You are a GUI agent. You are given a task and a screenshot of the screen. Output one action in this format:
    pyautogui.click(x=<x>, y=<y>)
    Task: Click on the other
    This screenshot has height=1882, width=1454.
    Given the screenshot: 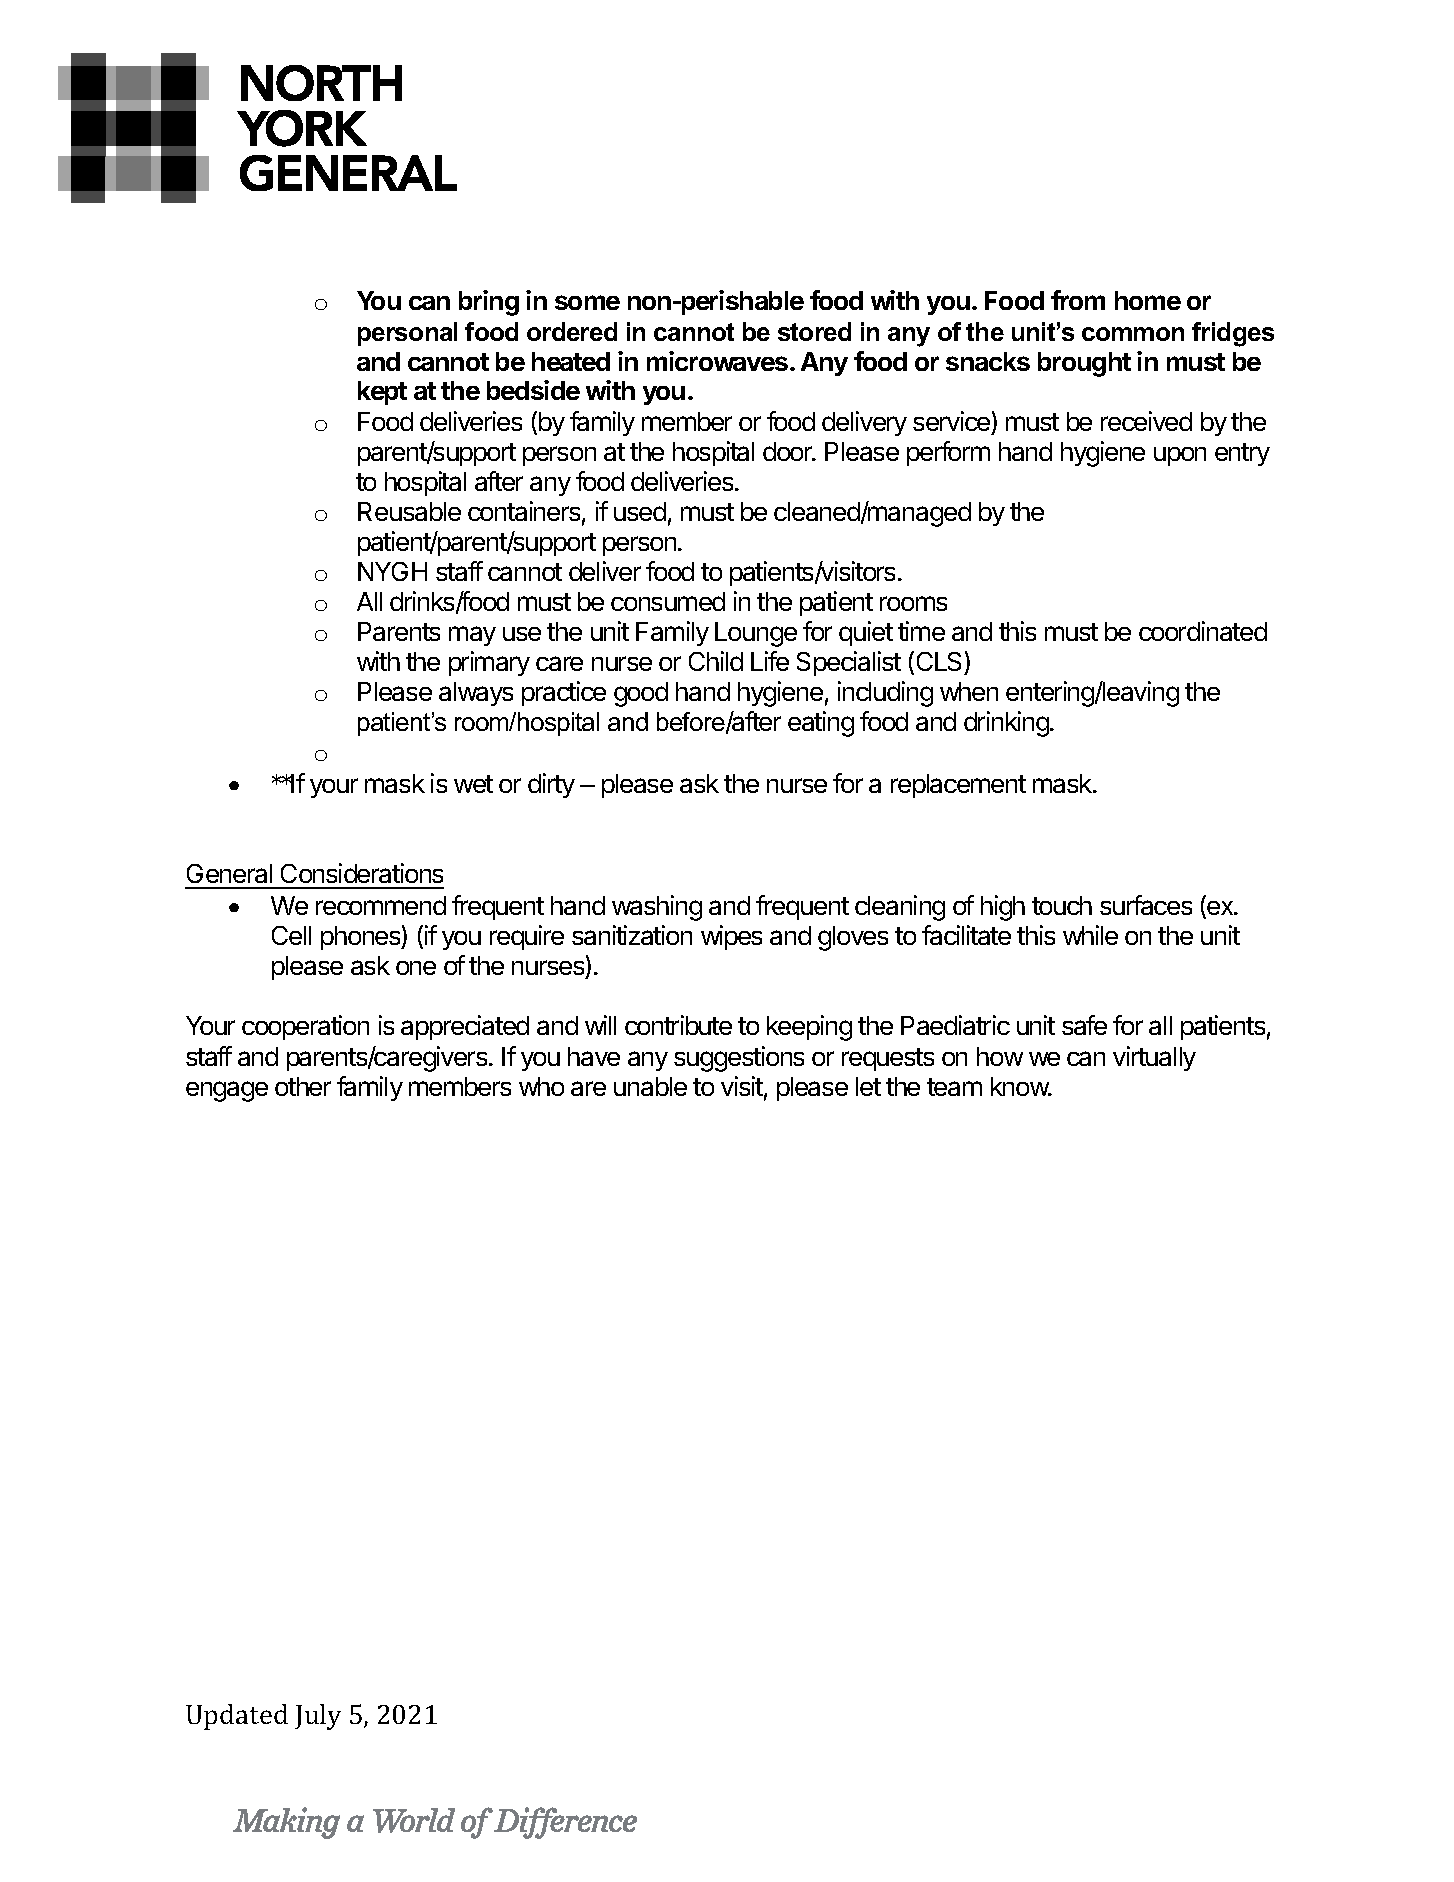 What is the action you would take?
    pyautogui.click(x=303, y=1086)
